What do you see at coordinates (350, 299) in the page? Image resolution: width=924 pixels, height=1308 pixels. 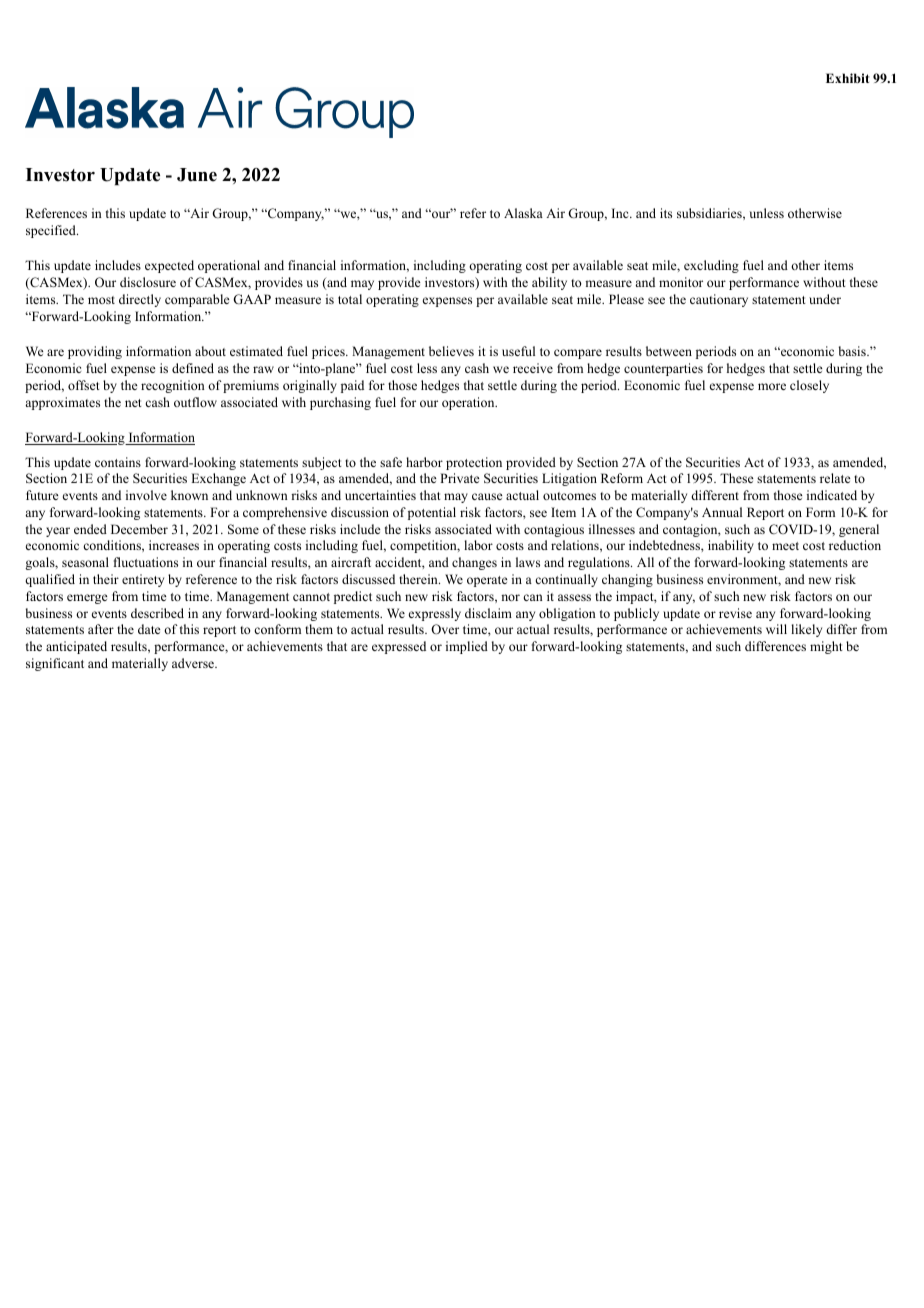 I see `total` at bounding box center [350, 299].
